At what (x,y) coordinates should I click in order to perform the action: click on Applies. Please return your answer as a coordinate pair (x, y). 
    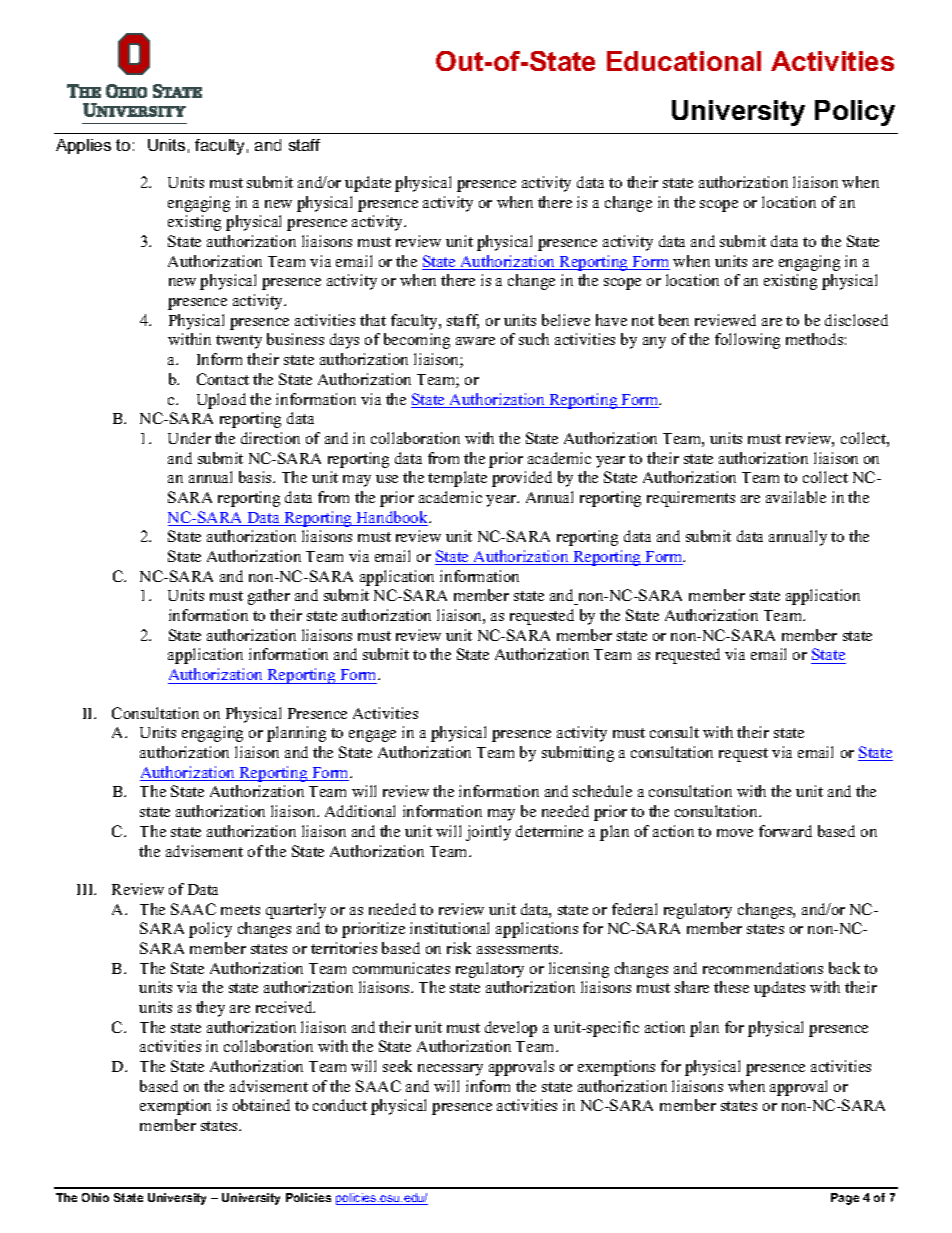
    Looking at the image, I should click on (83, 146).
